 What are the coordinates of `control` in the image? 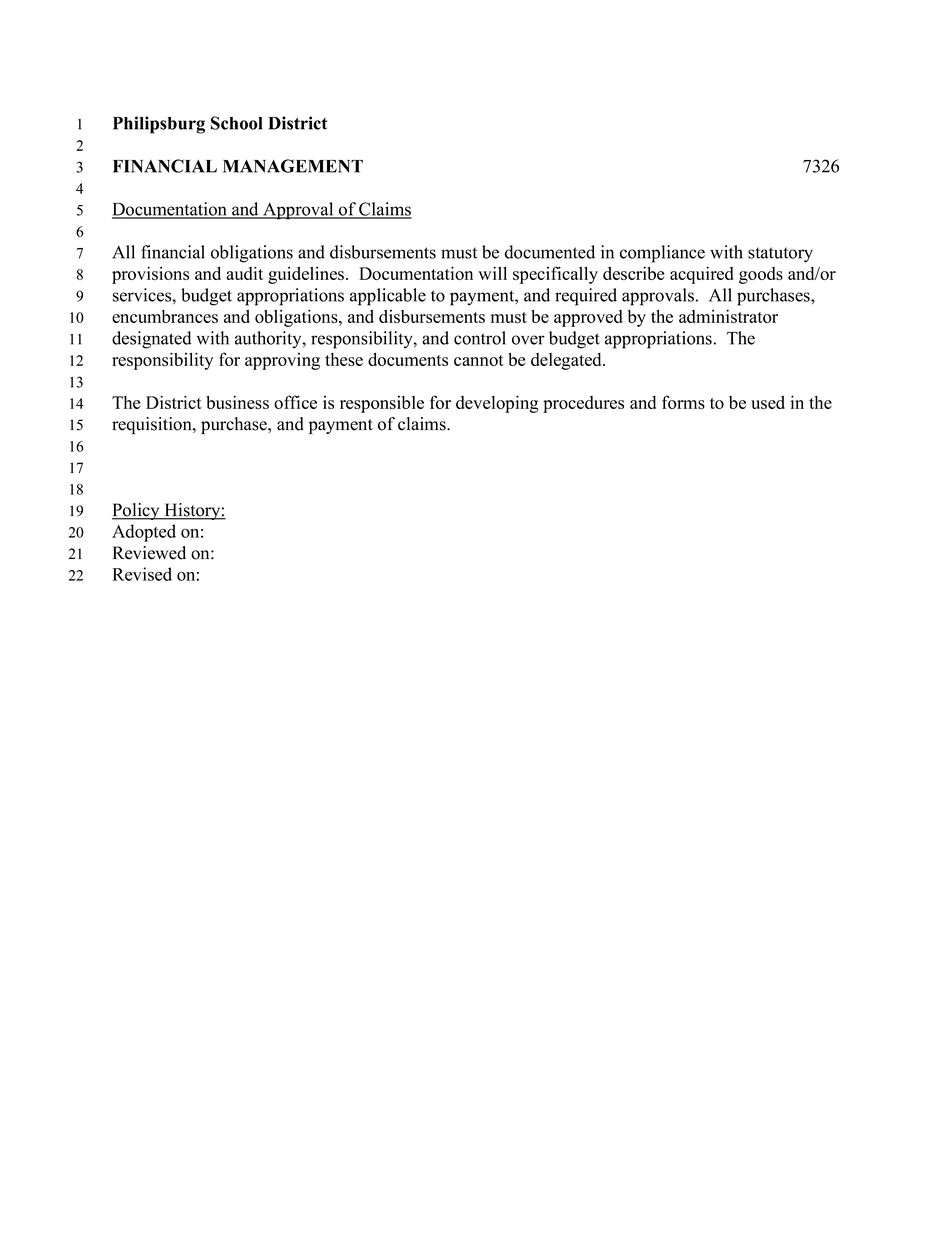 It's located at (480, 338).
